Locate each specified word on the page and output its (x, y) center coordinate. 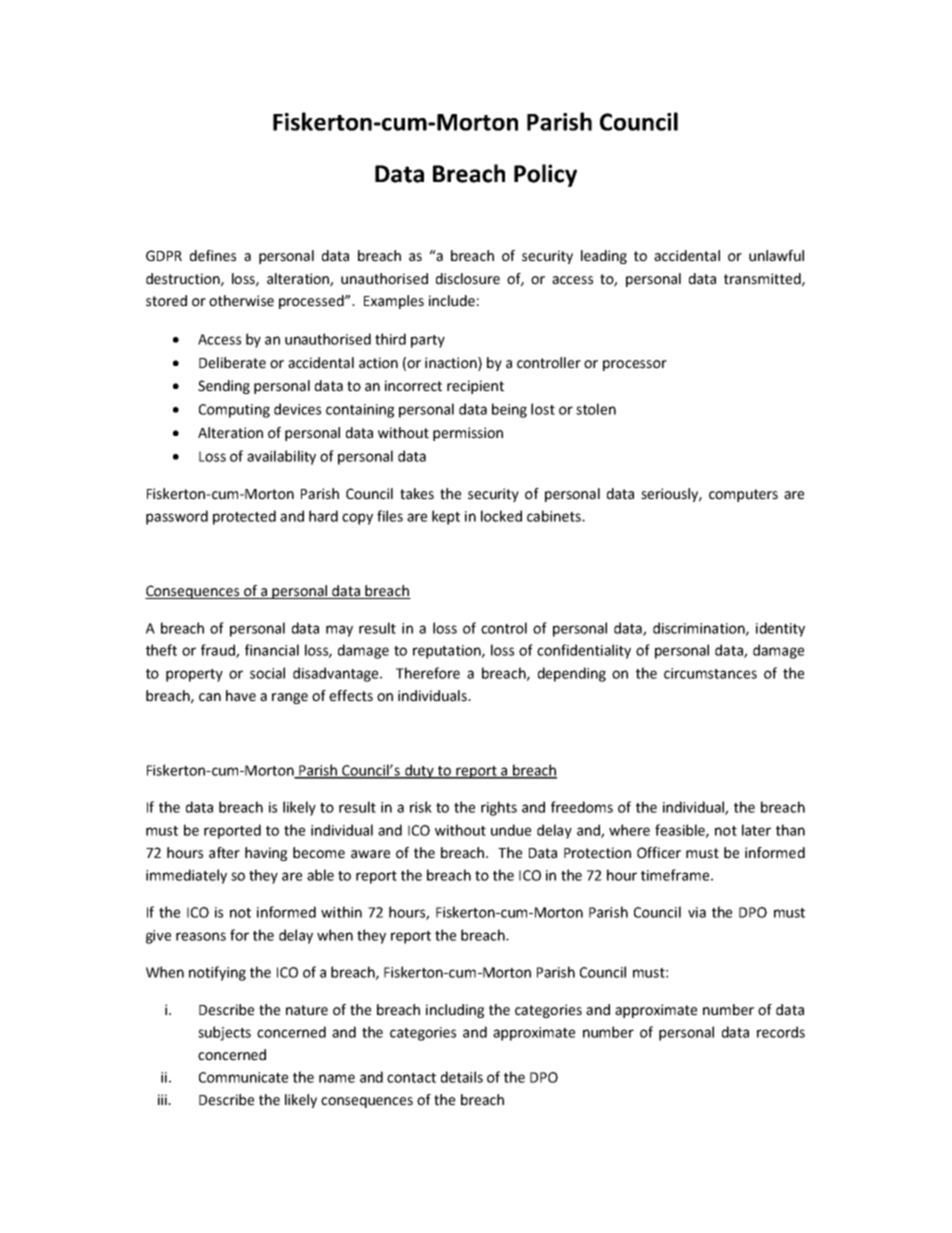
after (224, 853)
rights (499, 808)
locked (501, 516)
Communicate (243, 1077)
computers (743, 495)
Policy (545, 175)
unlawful (776, 256)
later (756, 830)
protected (244, 517)
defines (213, 256)
